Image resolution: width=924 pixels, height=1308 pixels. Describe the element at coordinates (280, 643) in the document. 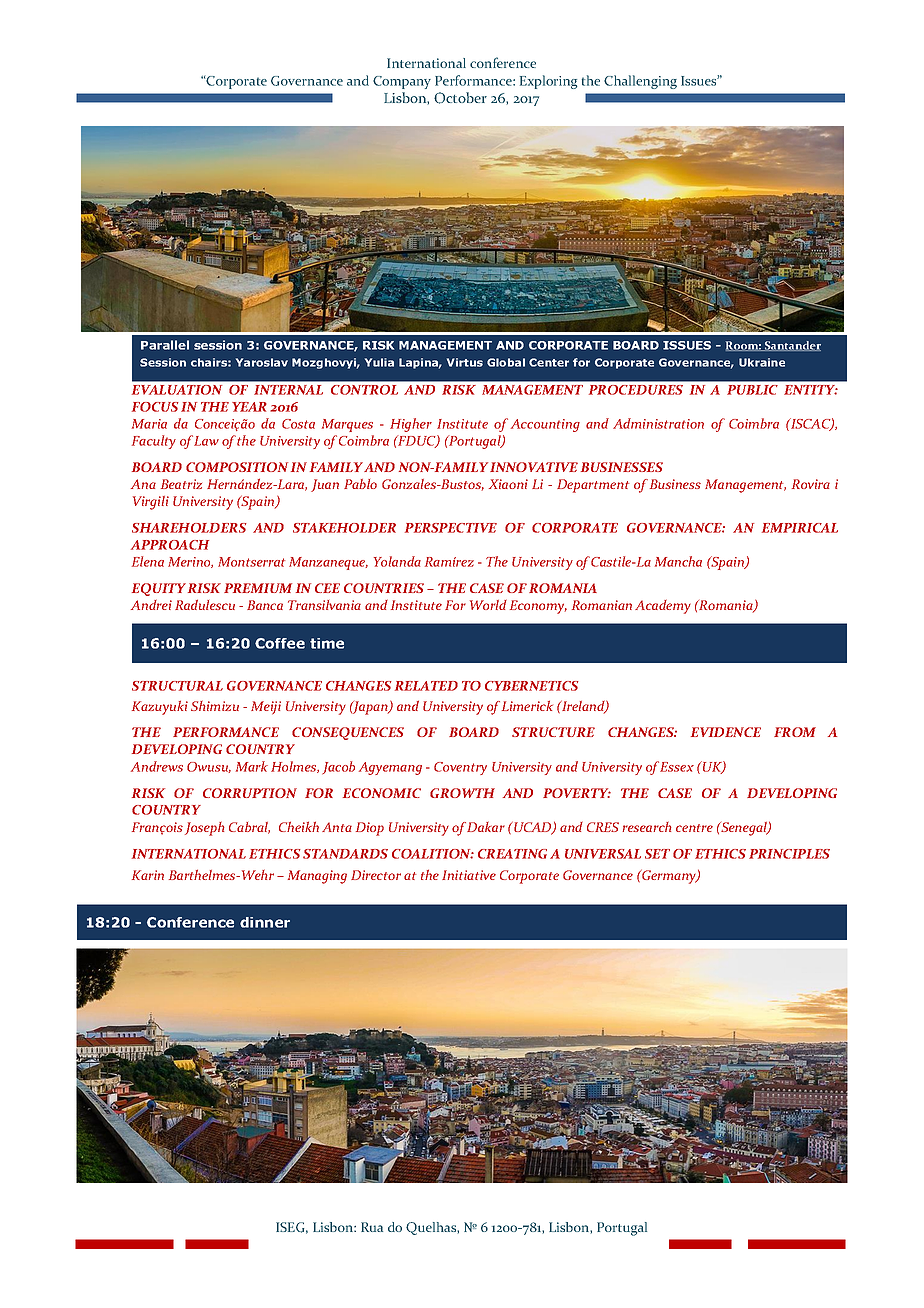

I see `Coffee` at that location.
